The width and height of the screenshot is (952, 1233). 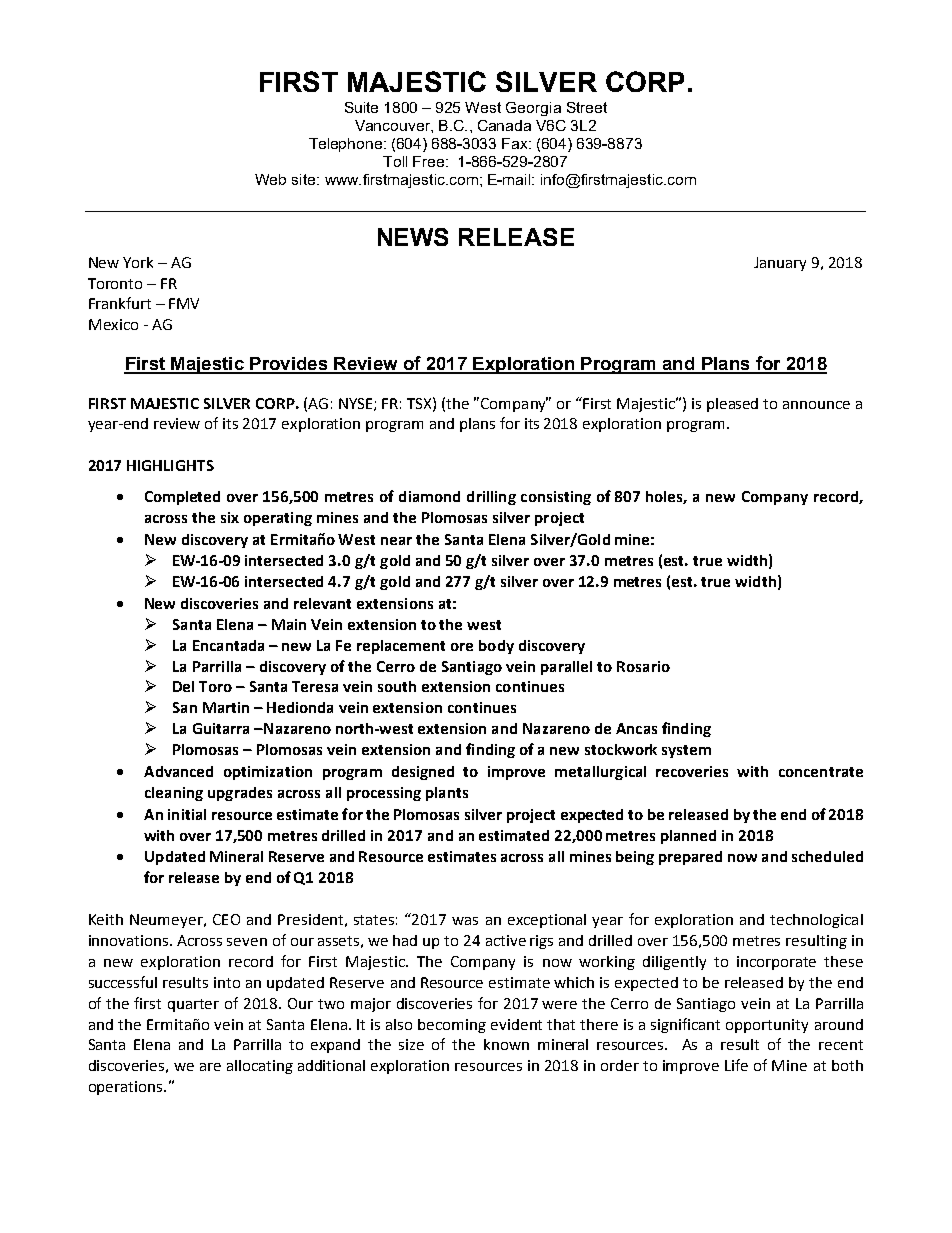 What do you see at coordinates (170, 465) in the screenshot?
I see `HIGHLIGHTS` at bounding box center [170, 465].
